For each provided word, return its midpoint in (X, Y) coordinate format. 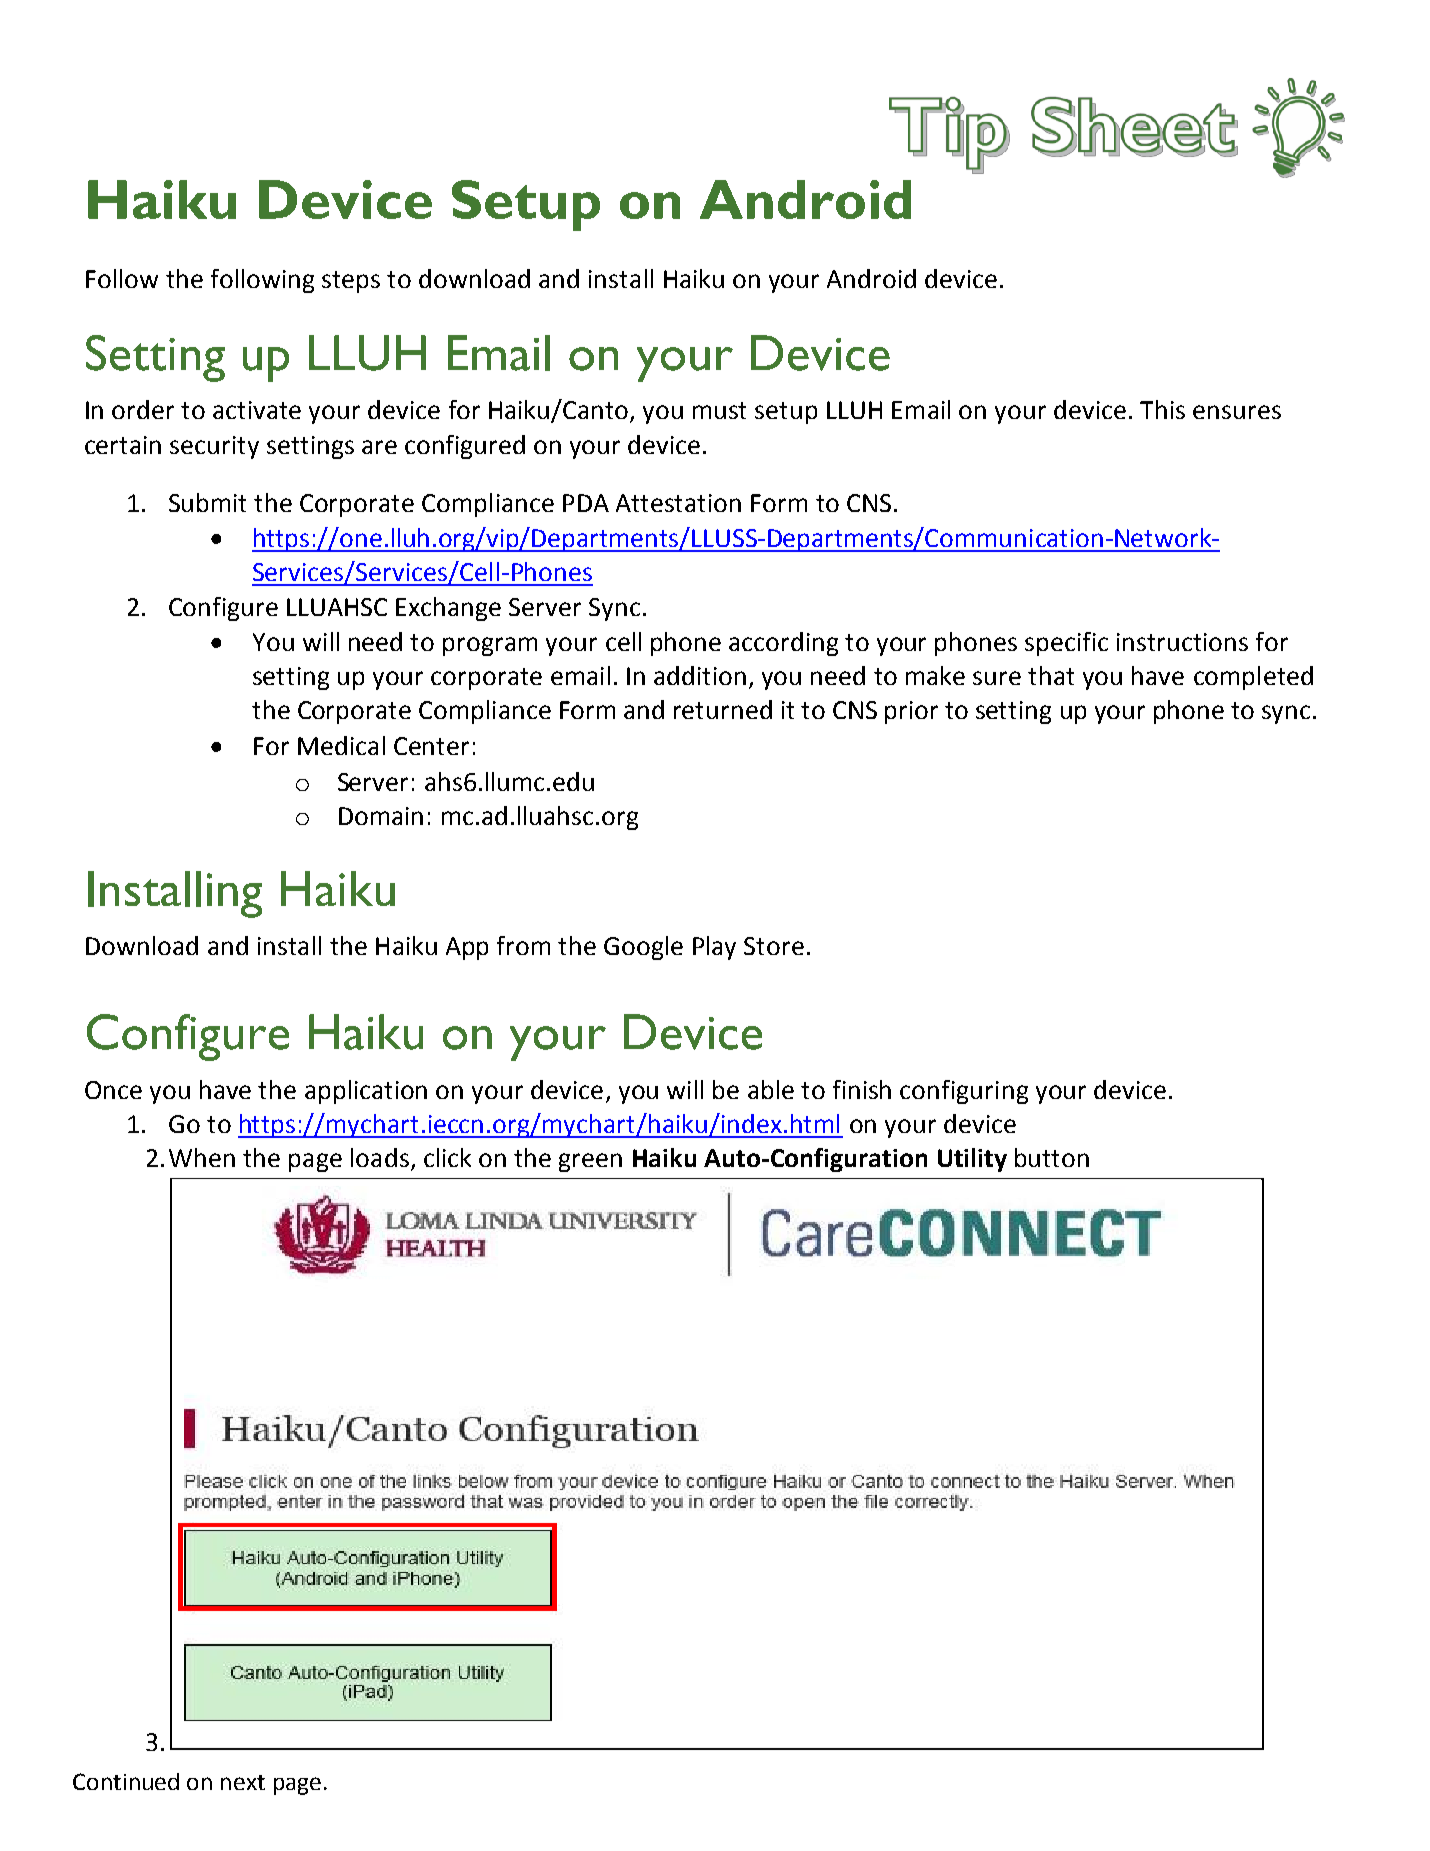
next (243, 1782)
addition (700, 675)
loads (380, 1157)
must (719, 410)
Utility (972, 1160)
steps (351, 282)
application (366, 1092)
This (1162, 409)
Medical (341, 745)
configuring (964, 1092)
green (590, 1162)
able (771, 1089)
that (1051, 675)
